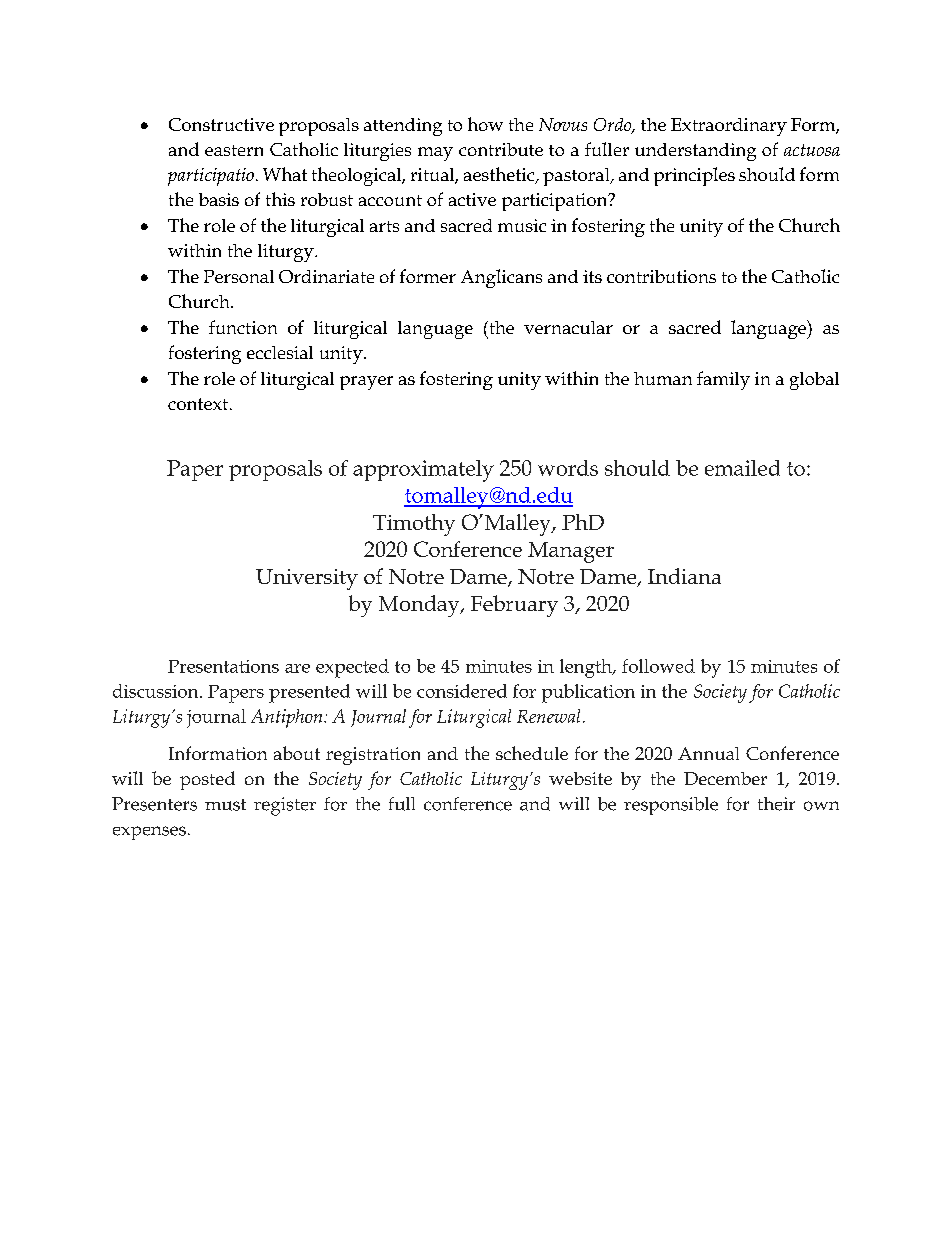  Describe the element at coordinates (234, 150) in the screenshot. I see `eastern` at that location.
